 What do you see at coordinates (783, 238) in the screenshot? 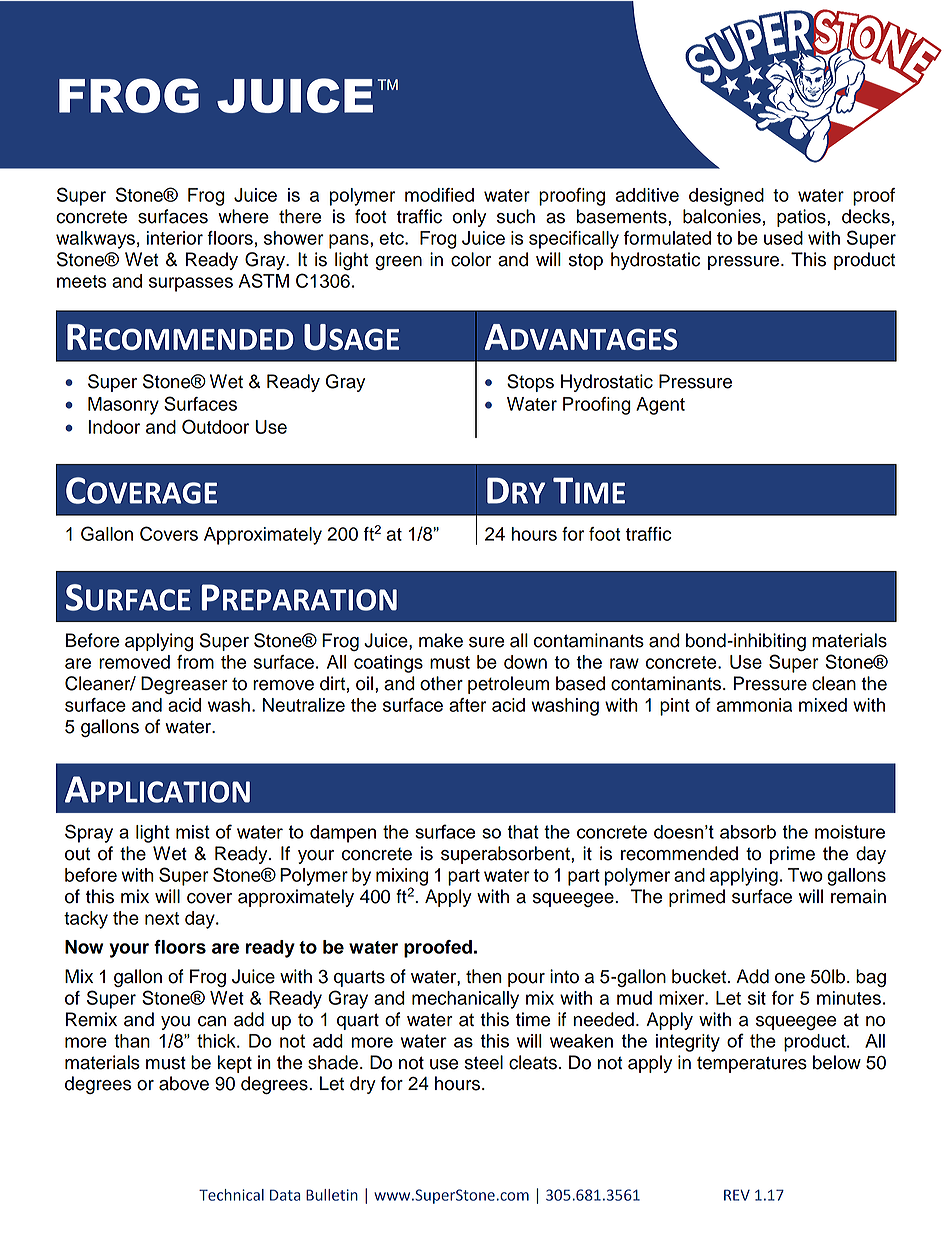
I see `used` at bounding box center [783, 238].
